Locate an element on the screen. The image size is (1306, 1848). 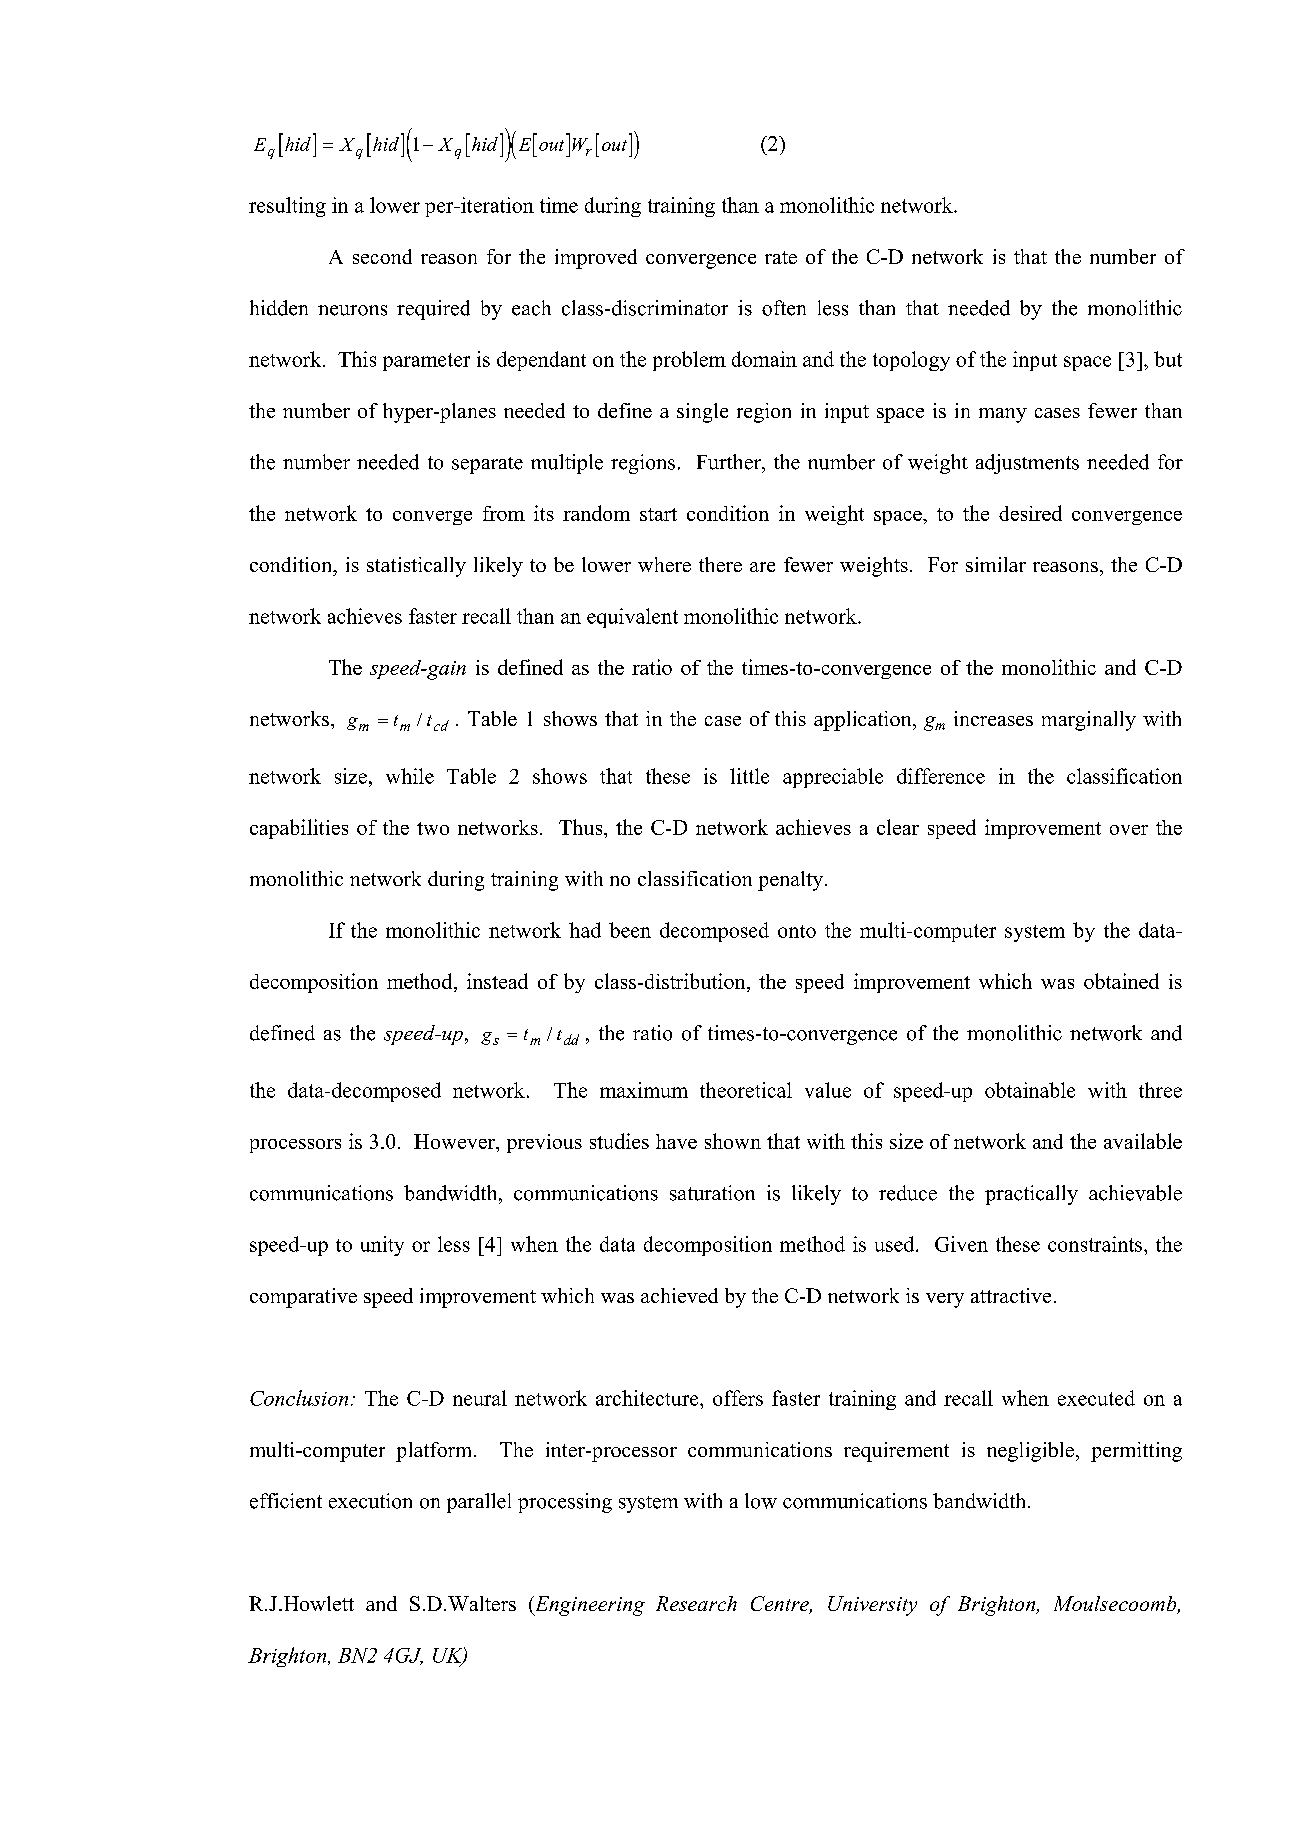
obtainable is located at coordinates (1030, 1090).
